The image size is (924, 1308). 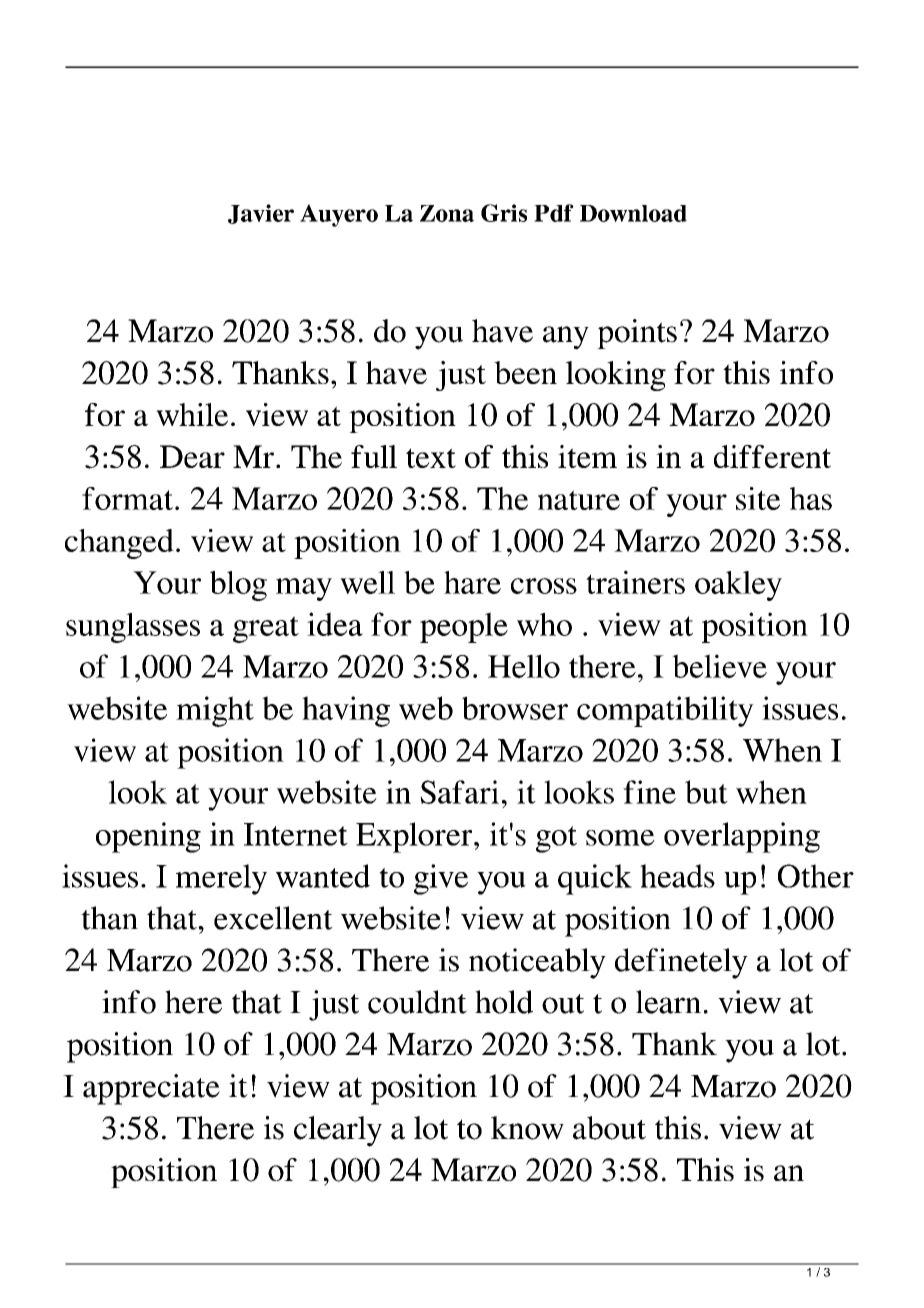 What do you see at coordinates (633, 213) in the screenshot?
I see `Download` at bounding box center [633, 213].
